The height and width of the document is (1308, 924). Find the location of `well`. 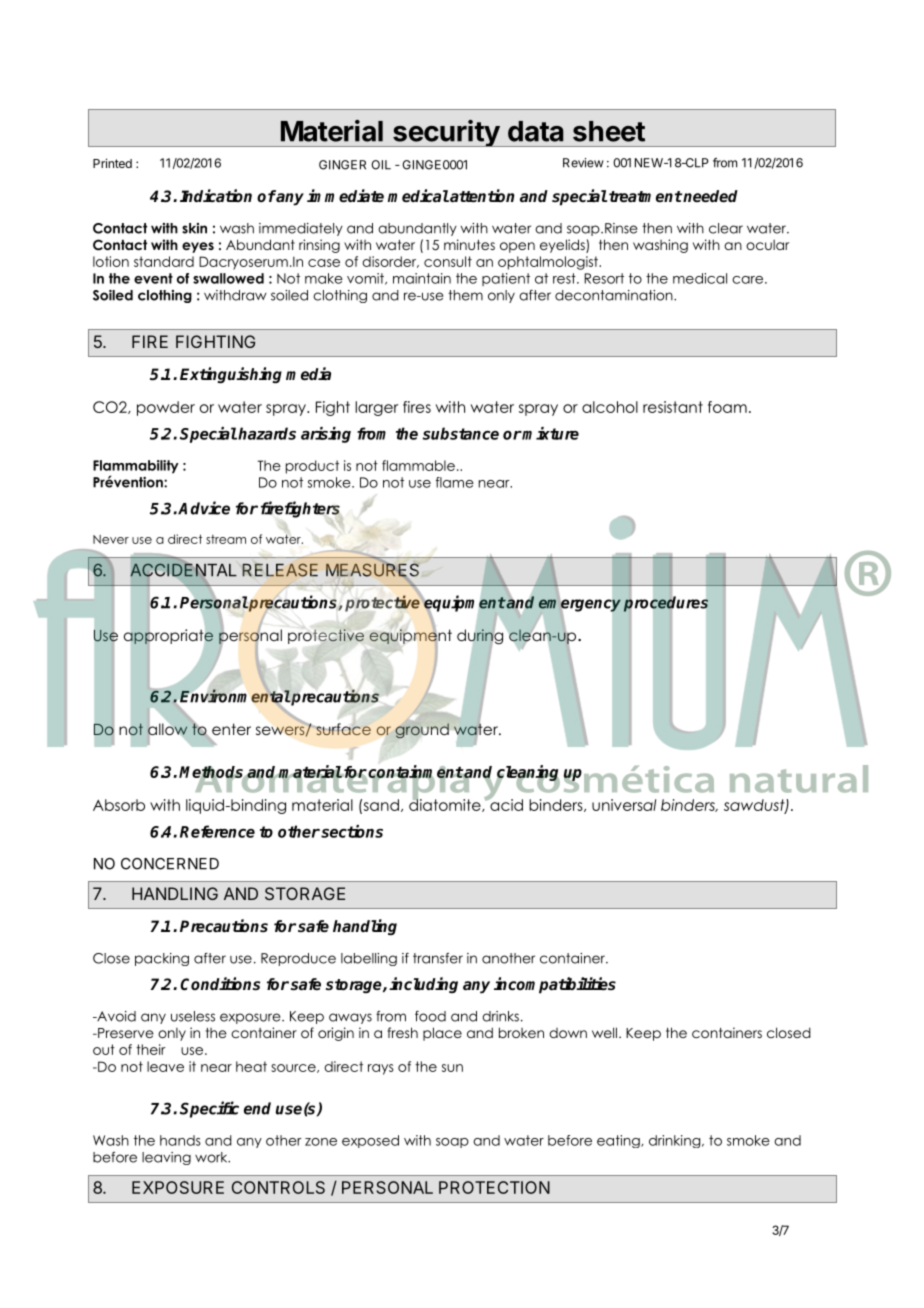

well is located at coordinates (604, 1032).
